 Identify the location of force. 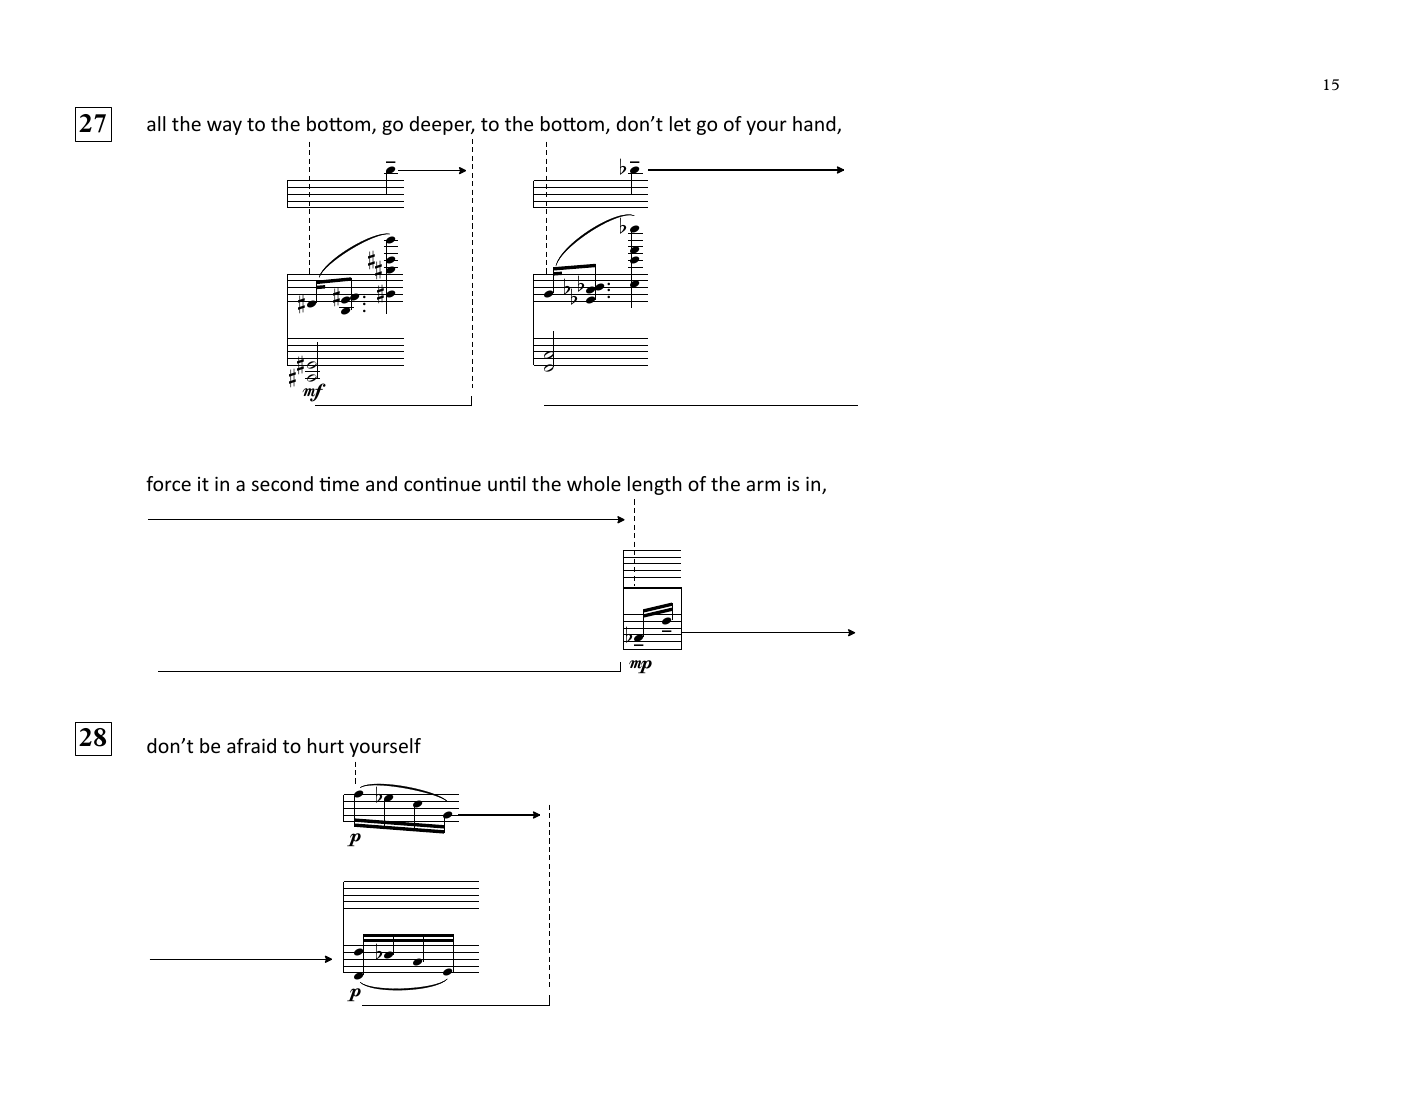
(168, 483).
